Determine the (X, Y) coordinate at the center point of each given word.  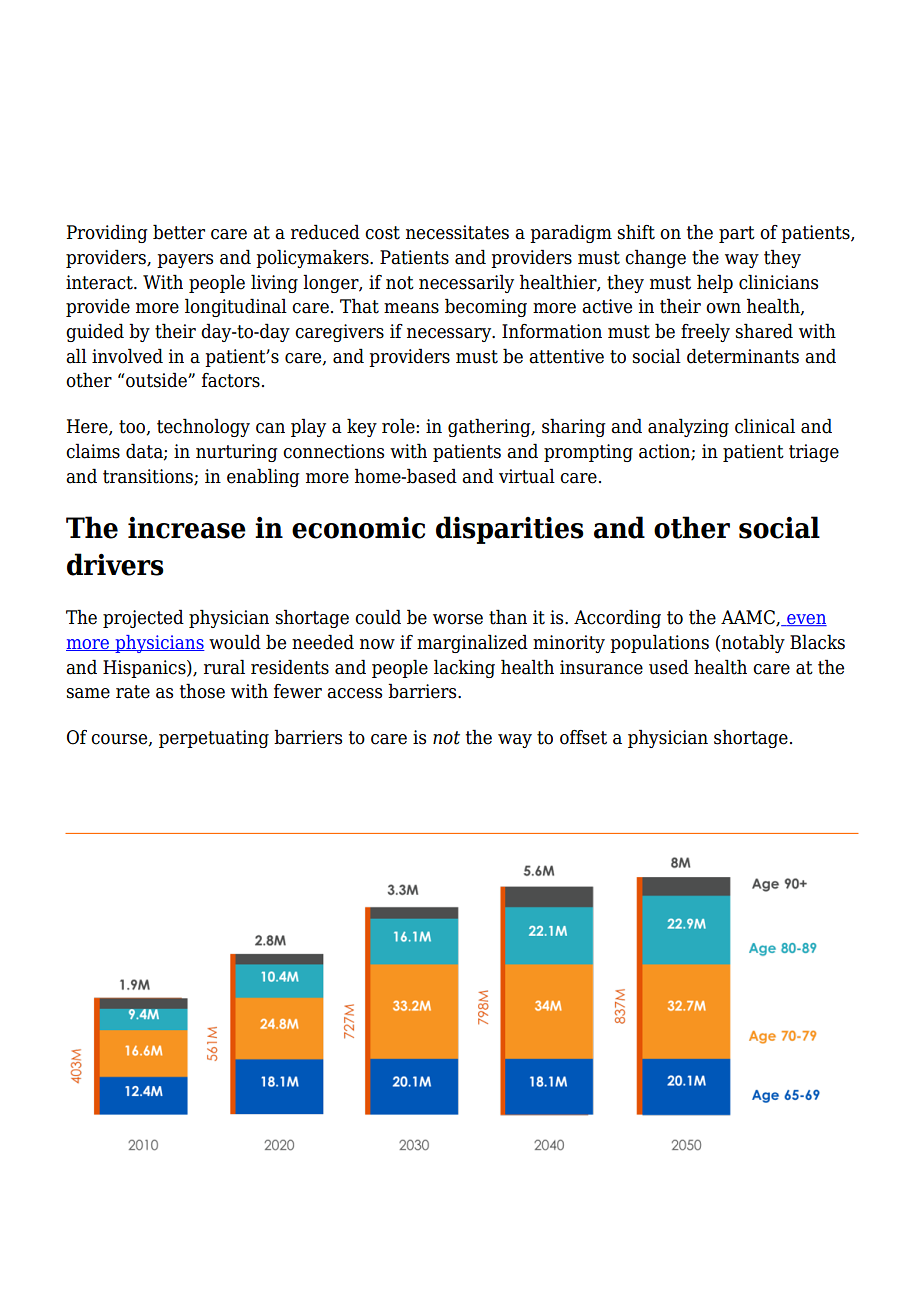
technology (203, 427)
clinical (765, 426)
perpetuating (214, 739)
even (806, 620)
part (737, 234)
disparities (510, 530)
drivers (115, 564)
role (399, 426)
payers (185, 261)
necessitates (457, 232)
